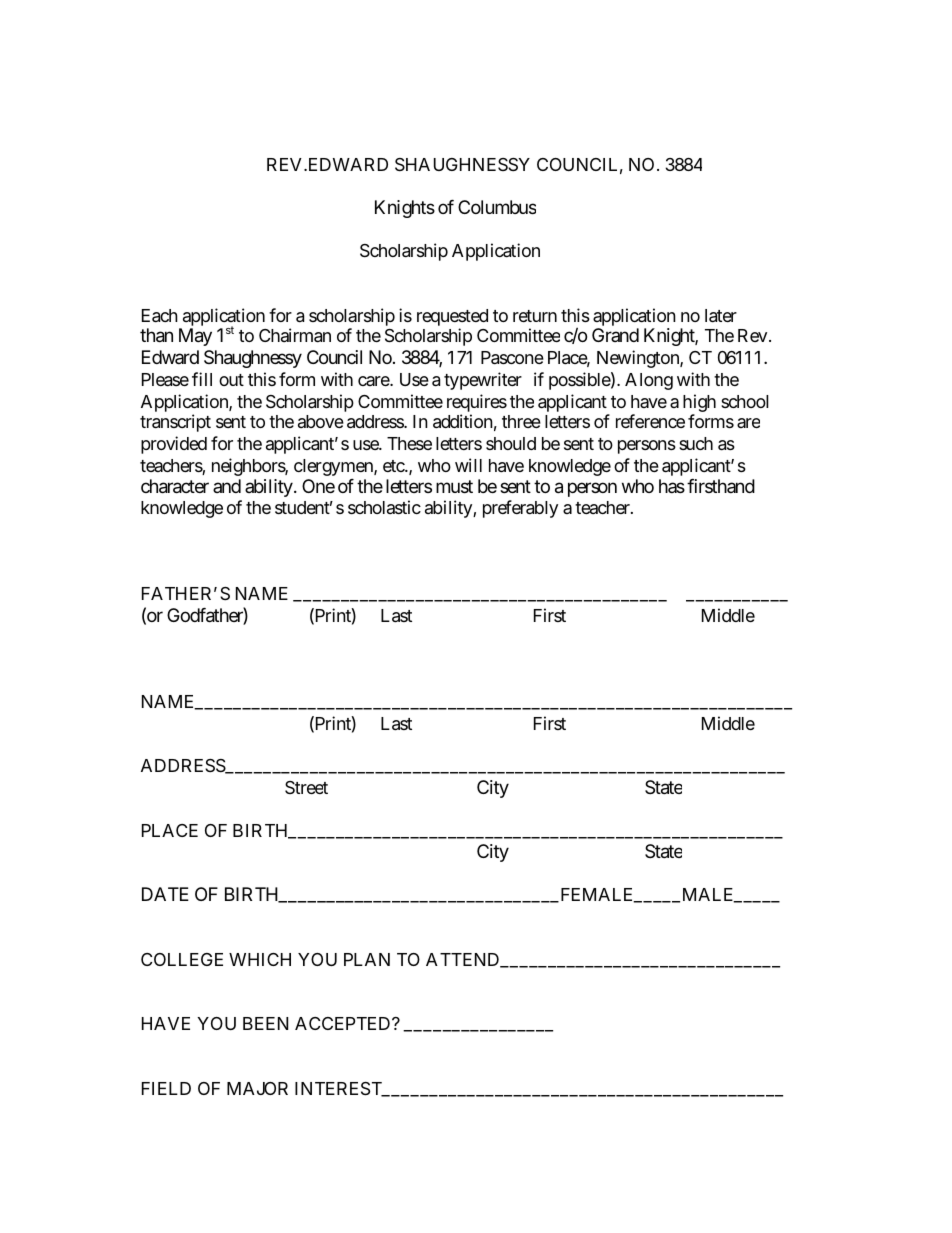 This document has width=952, height=1233. Describe the element at coordinates (231, 380) in the document. I see `out` at that location.
